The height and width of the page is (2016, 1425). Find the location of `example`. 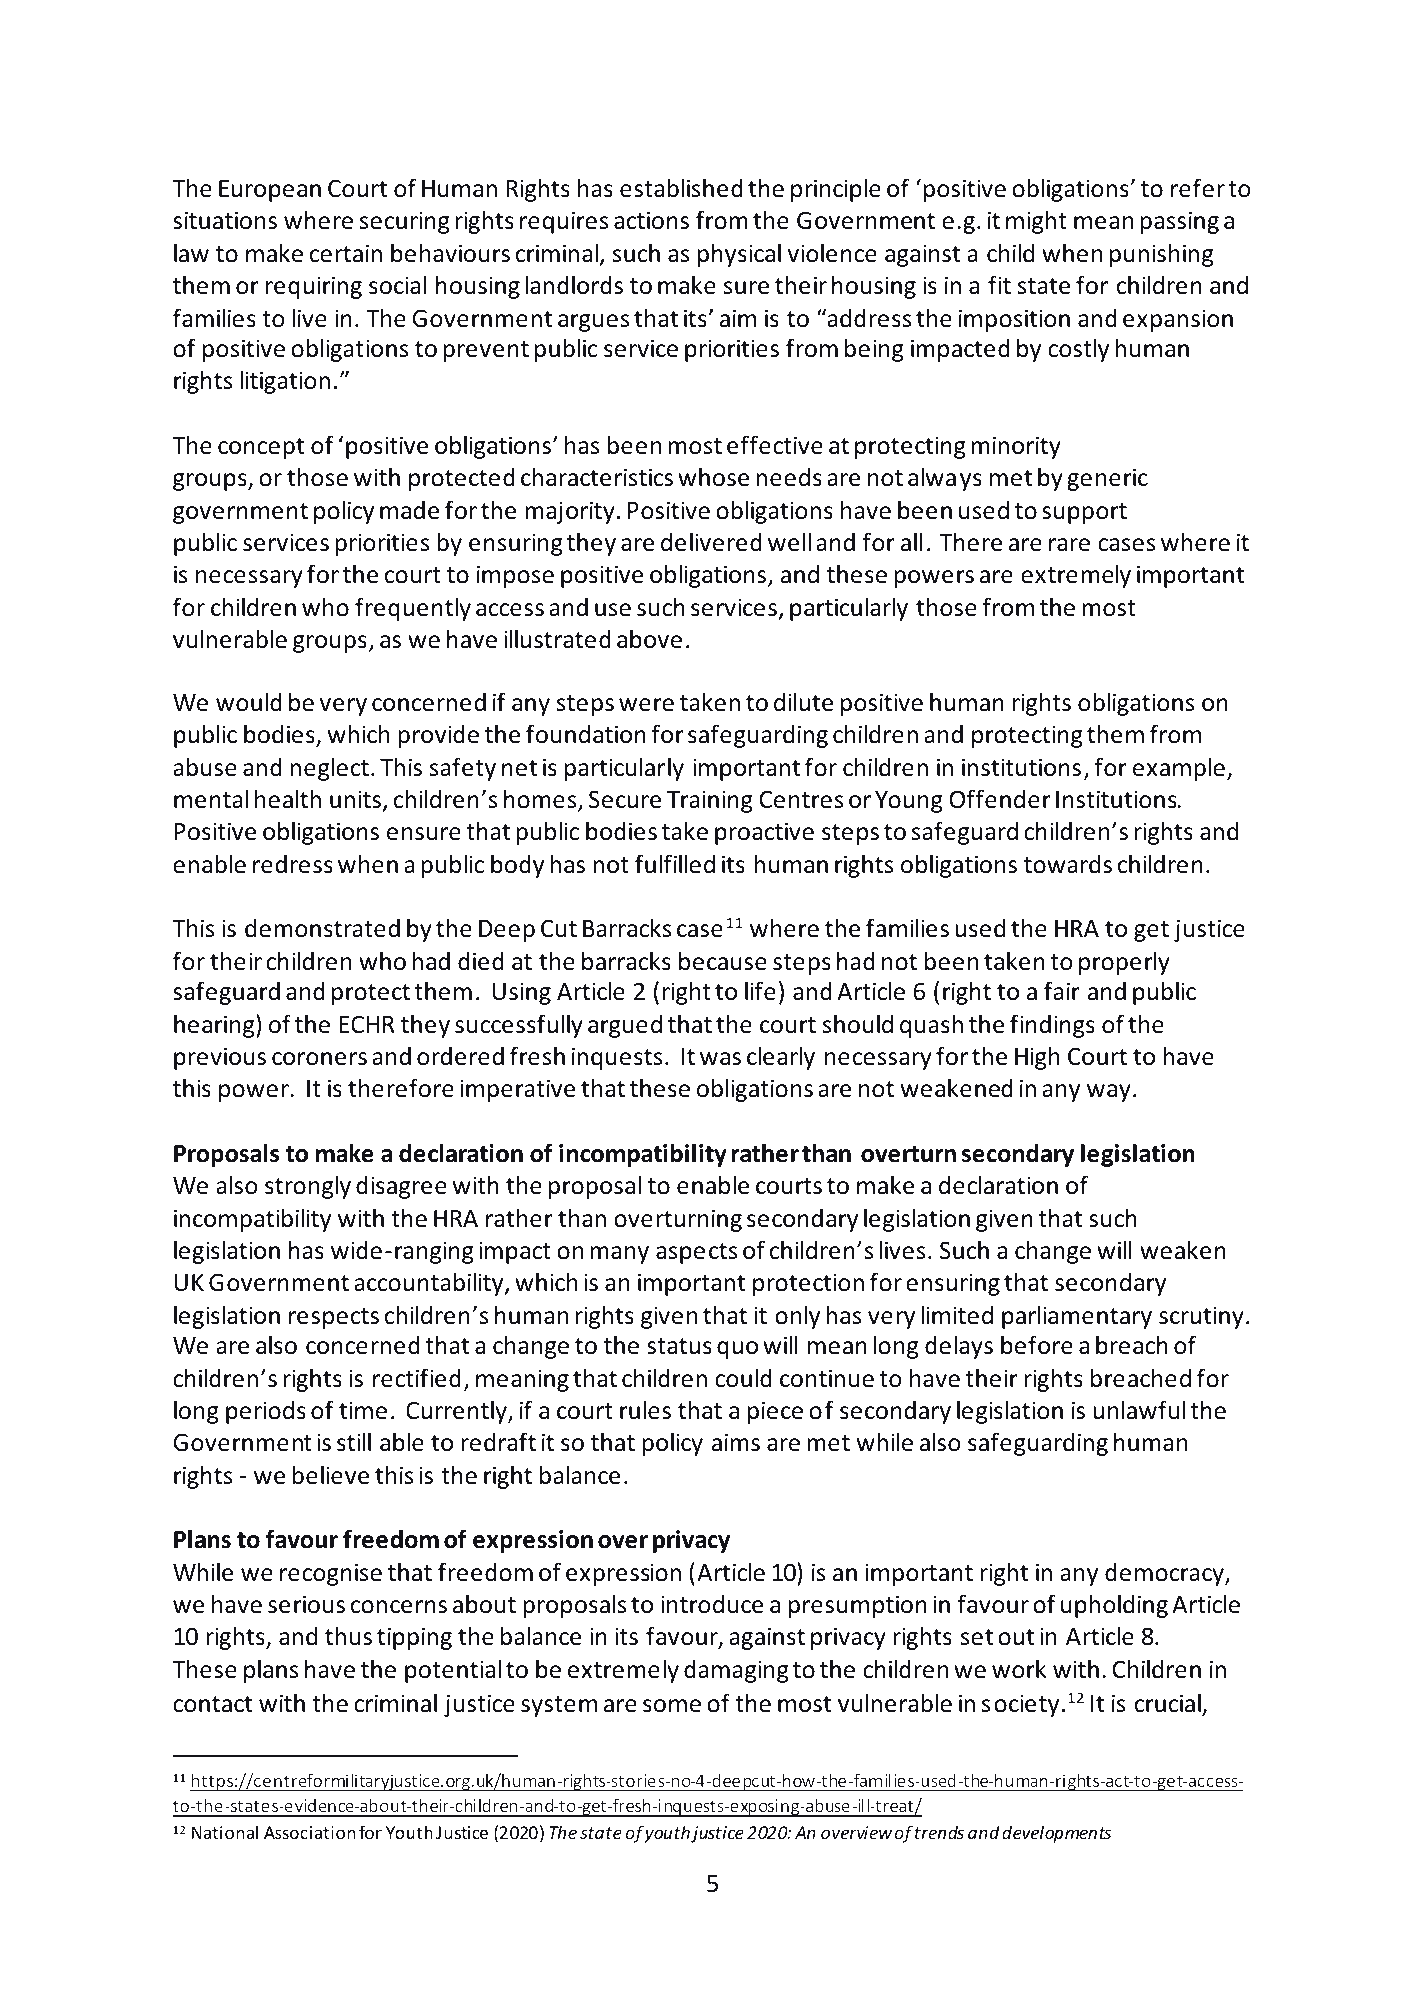

example is located at coordinates (1179, 769).
